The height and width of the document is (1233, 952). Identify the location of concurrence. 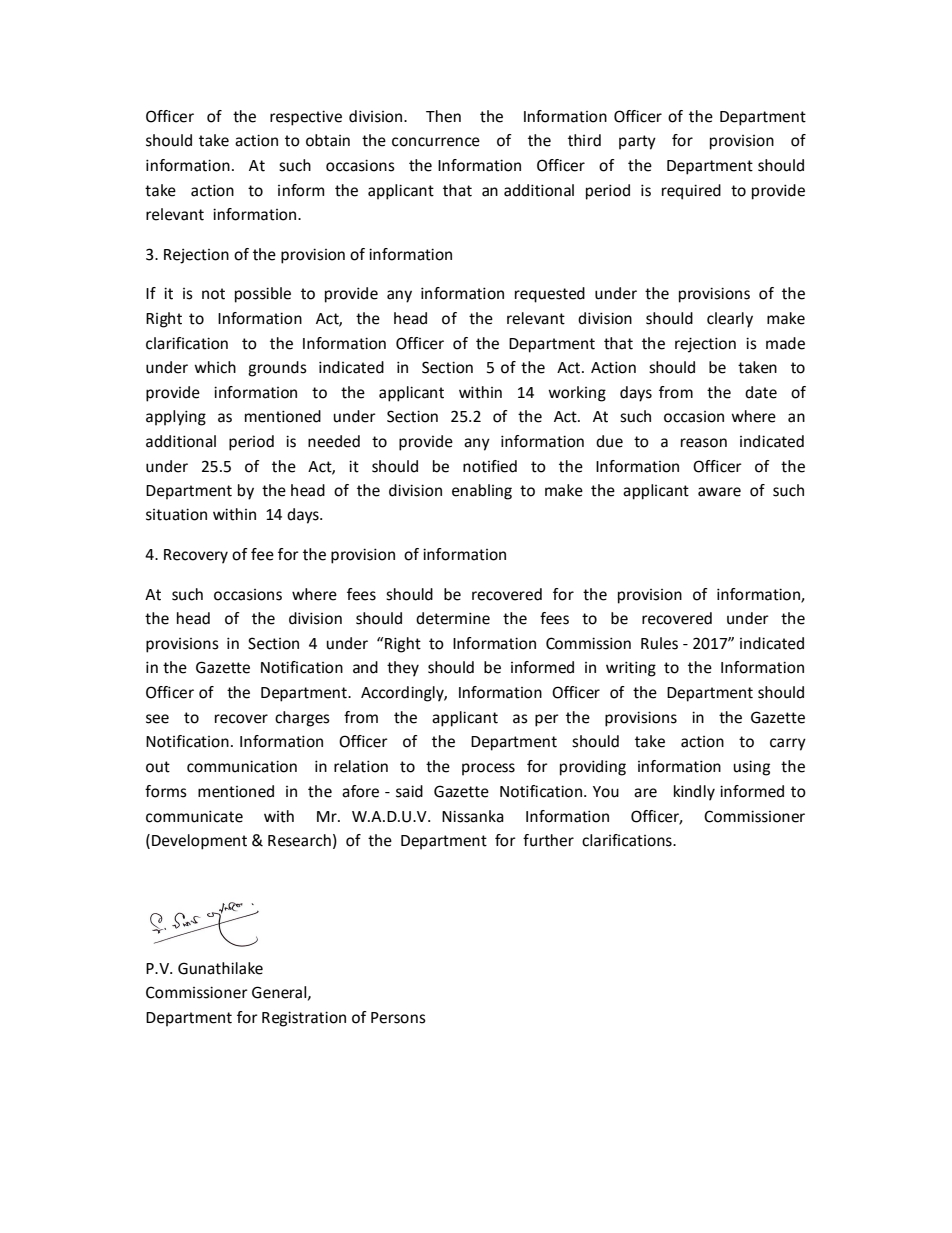
(436, 142).
